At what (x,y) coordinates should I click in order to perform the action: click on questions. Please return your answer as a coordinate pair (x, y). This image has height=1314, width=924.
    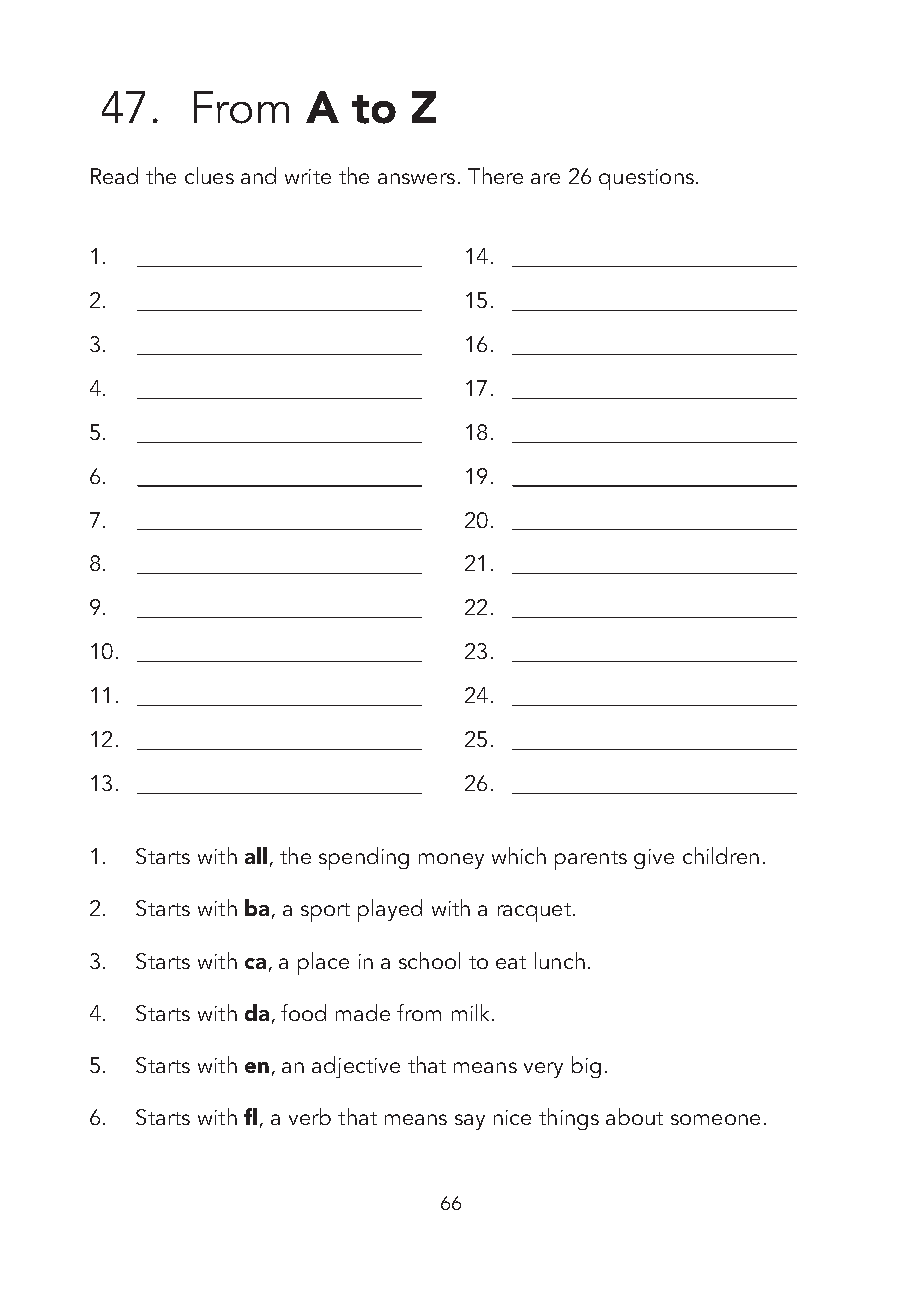
    Looking at the image, I should click on (646, 179).
